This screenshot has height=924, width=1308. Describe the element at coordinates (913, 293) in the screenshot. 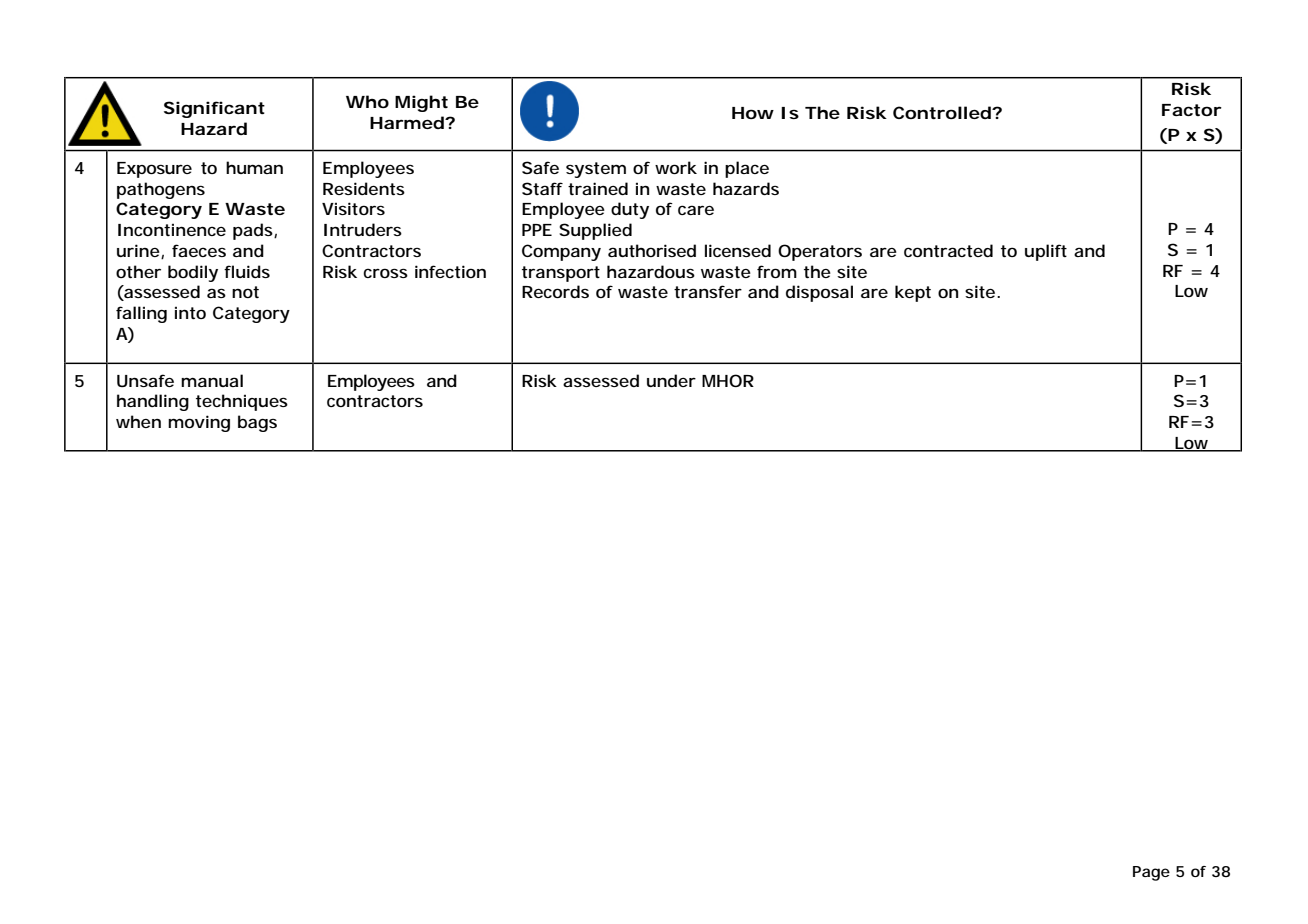

I see `kept` at that location.
